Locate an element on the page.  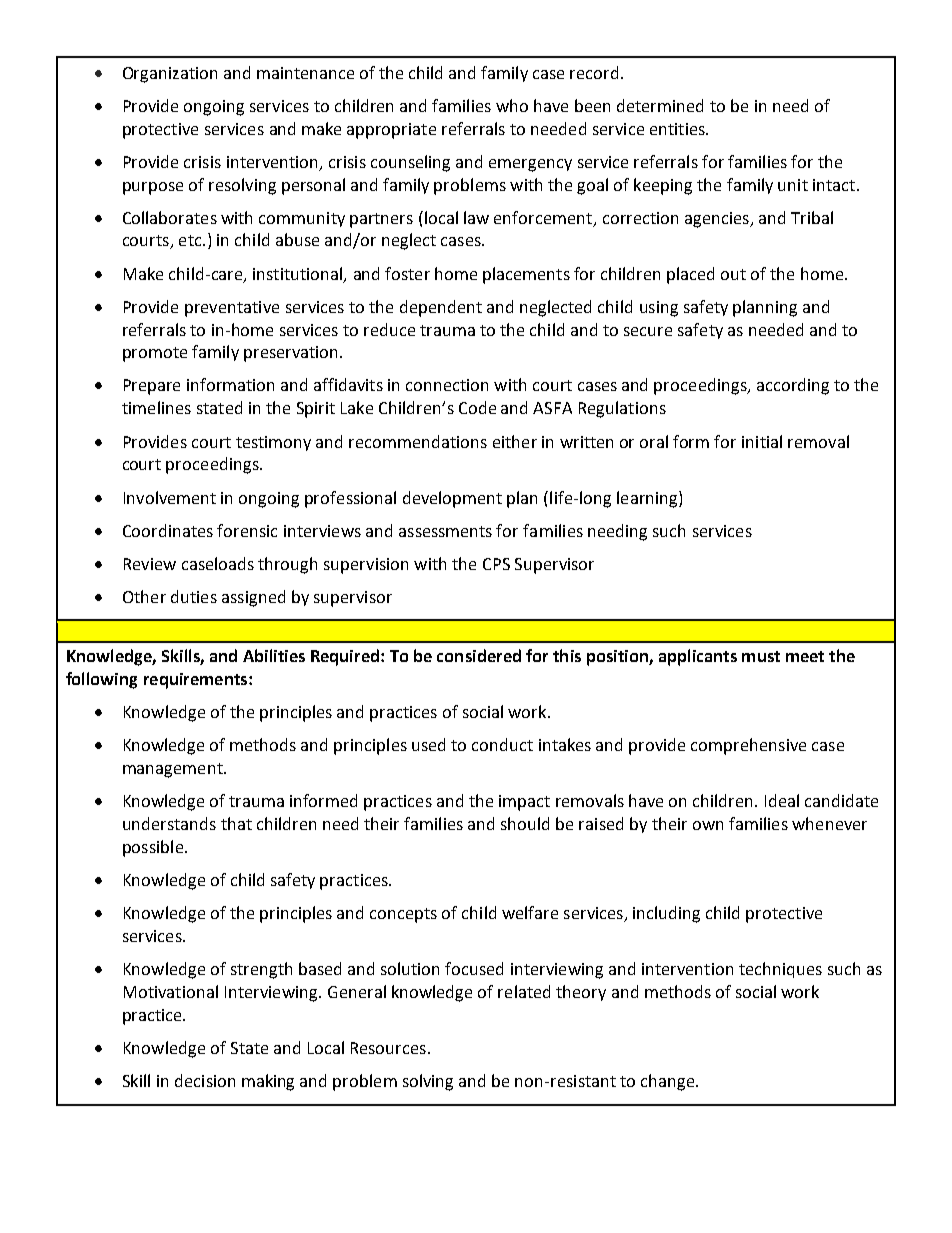
Organization is located at coordinates (170, 75).
